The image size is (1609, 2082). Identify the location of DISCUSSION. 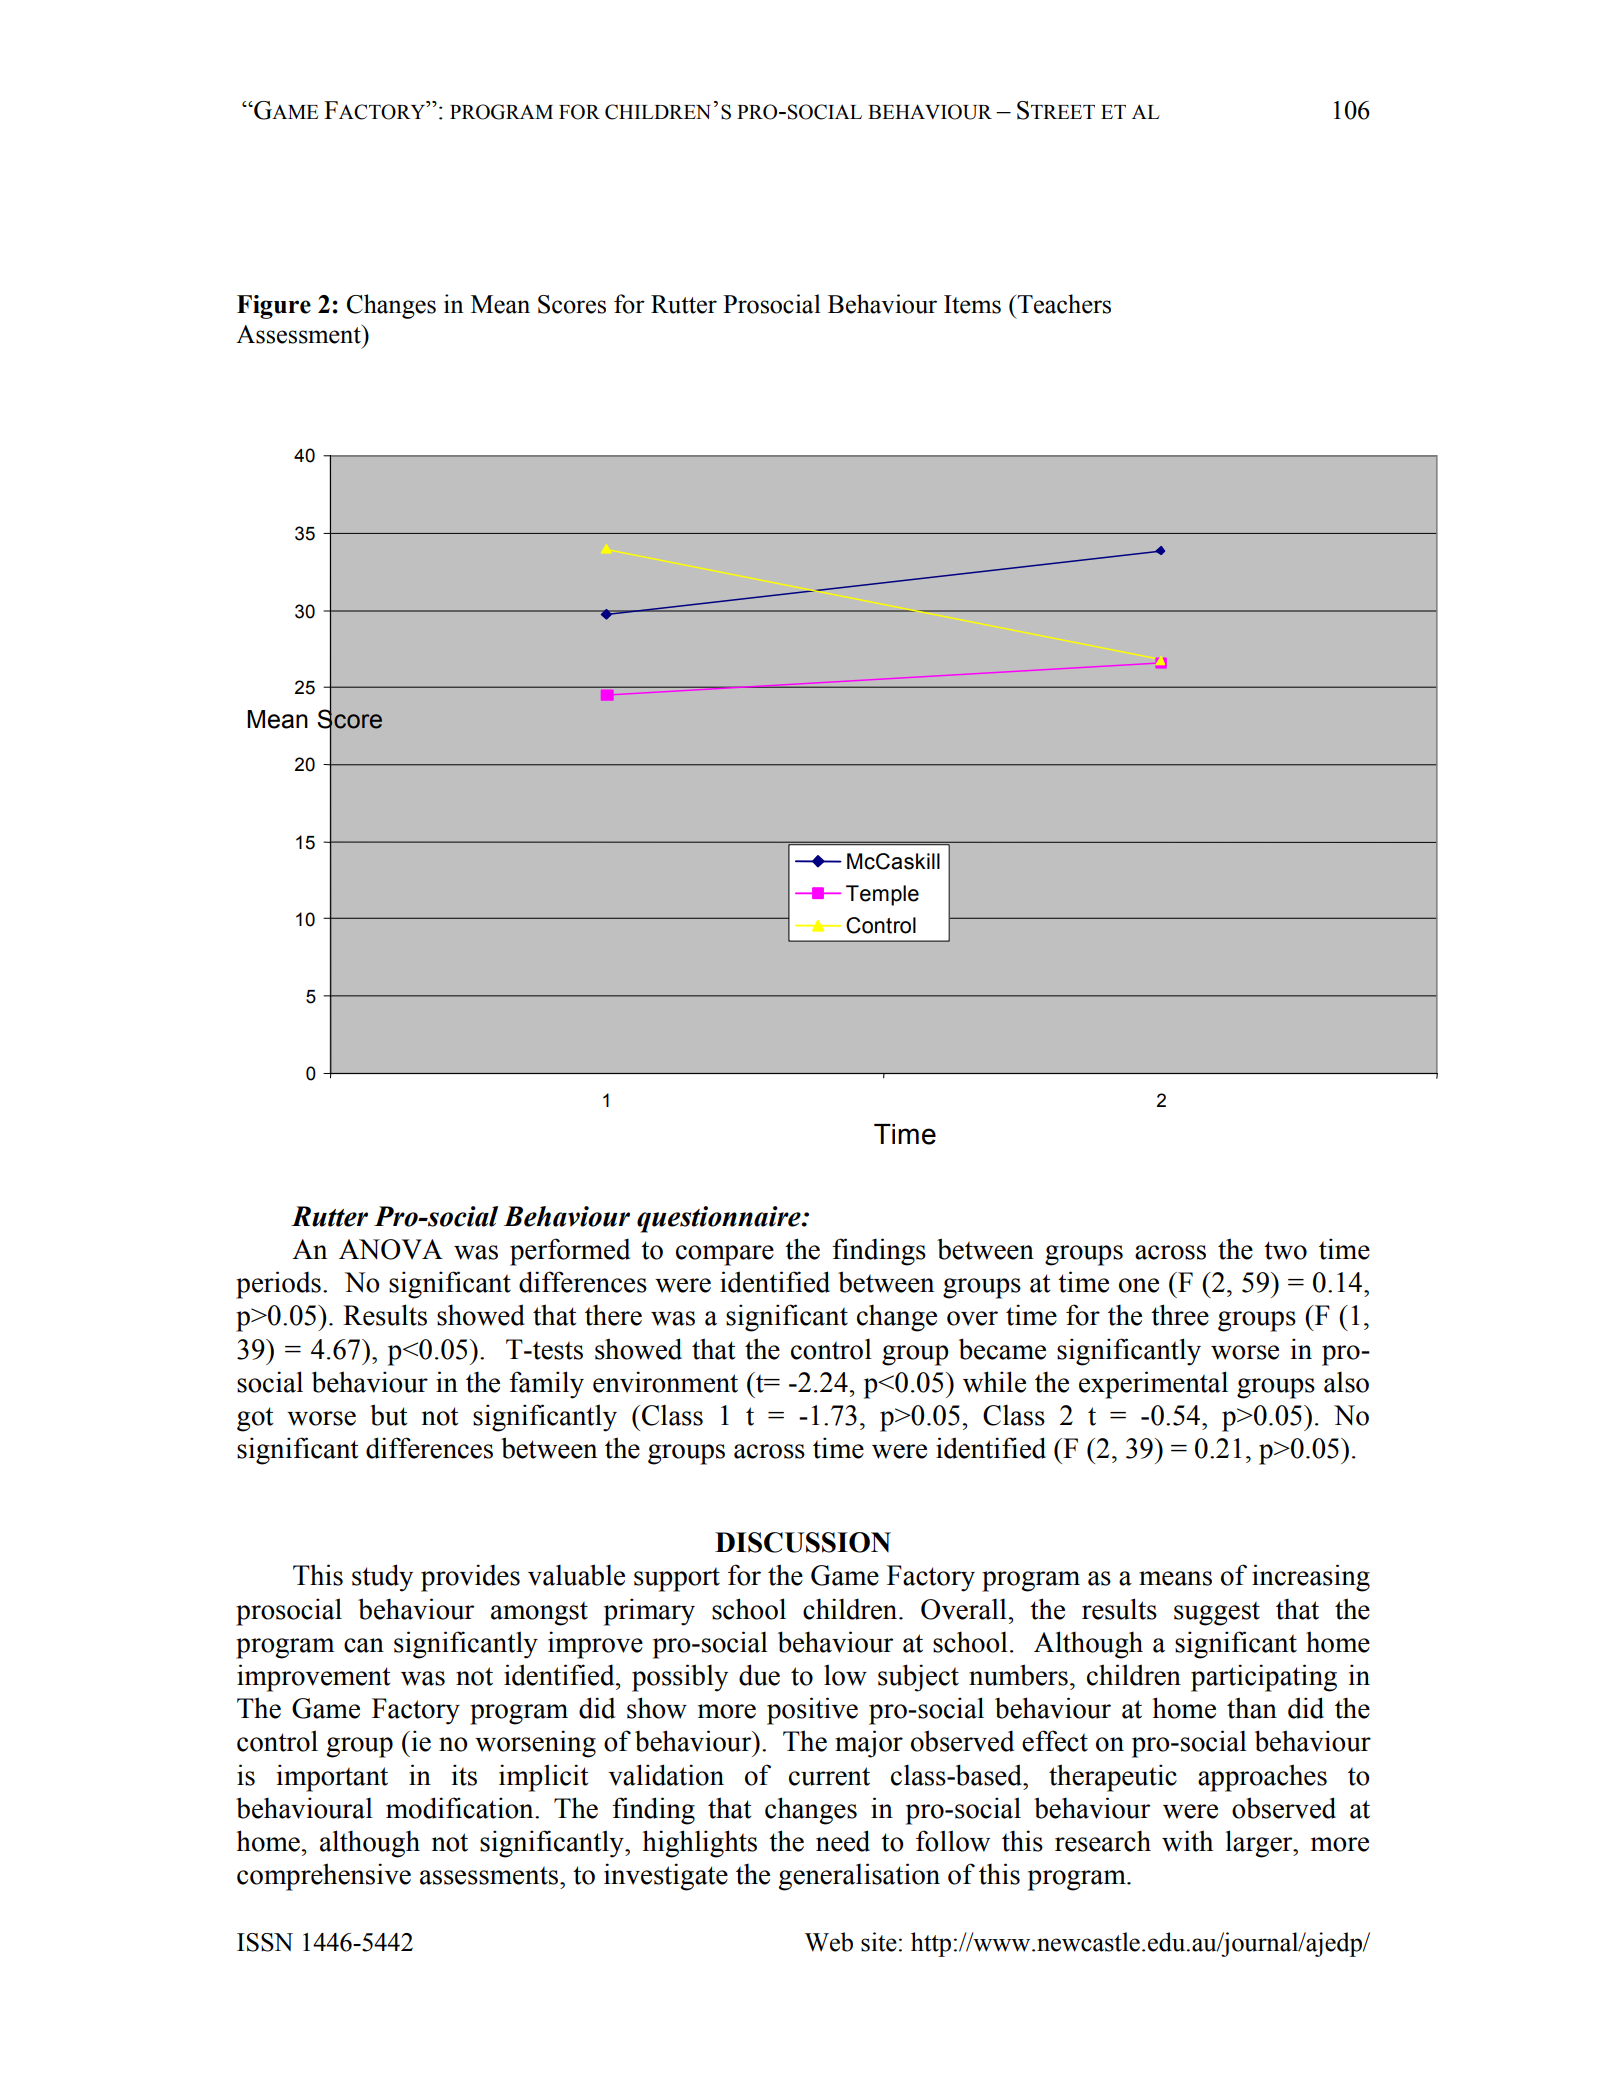
(803, 1542).
